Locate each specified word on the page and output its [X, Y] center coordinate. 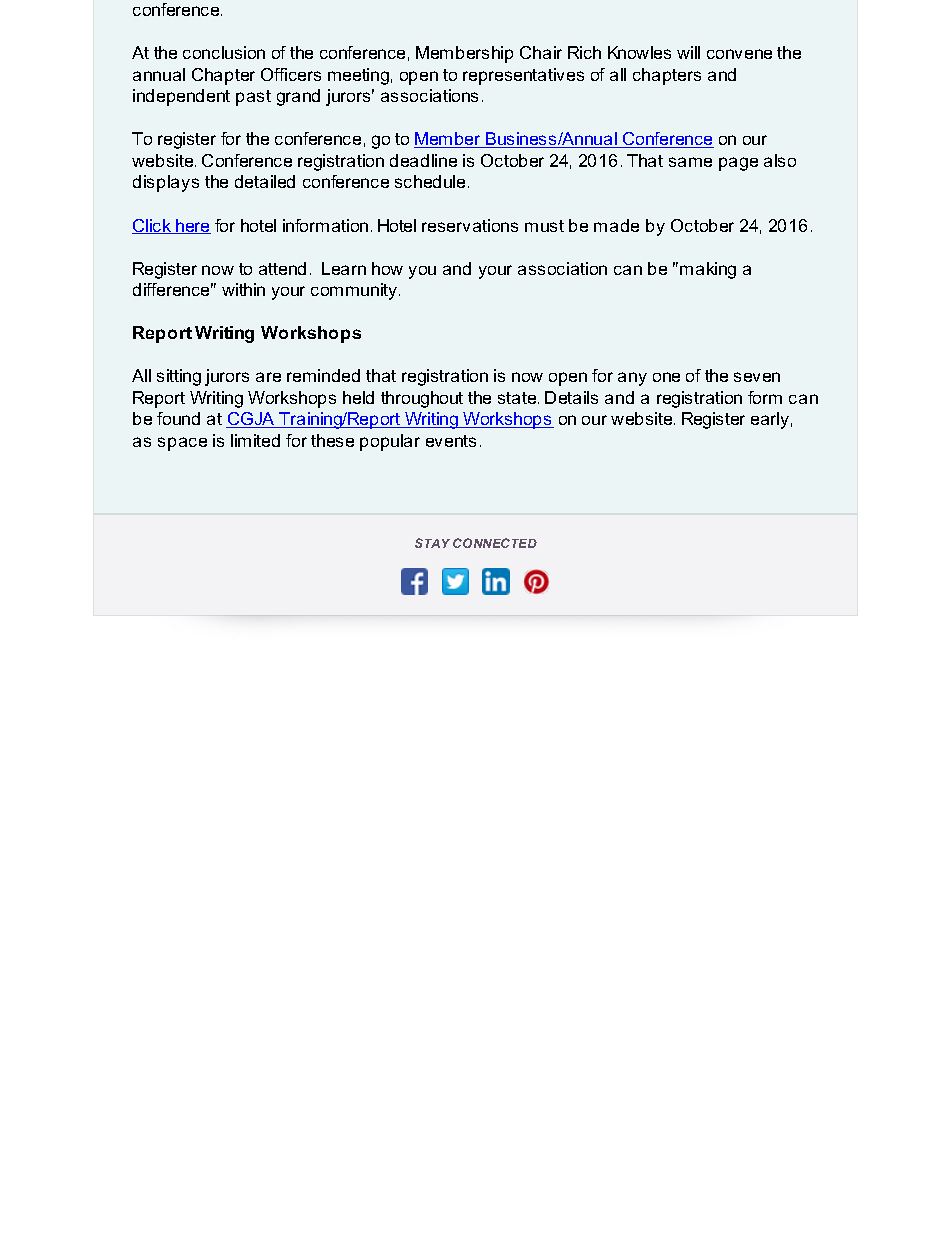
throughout [422, 399]
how [387, 268]
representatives [523, 76]
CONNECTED [495, 543]
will [688, 52]
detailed [265, 181]
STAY [432, 543]
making [708, 270]
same [690, 162]
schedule [430, 181]
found [178, 418]
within [243, 289]
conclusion [224, 52]
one [666, 377]
